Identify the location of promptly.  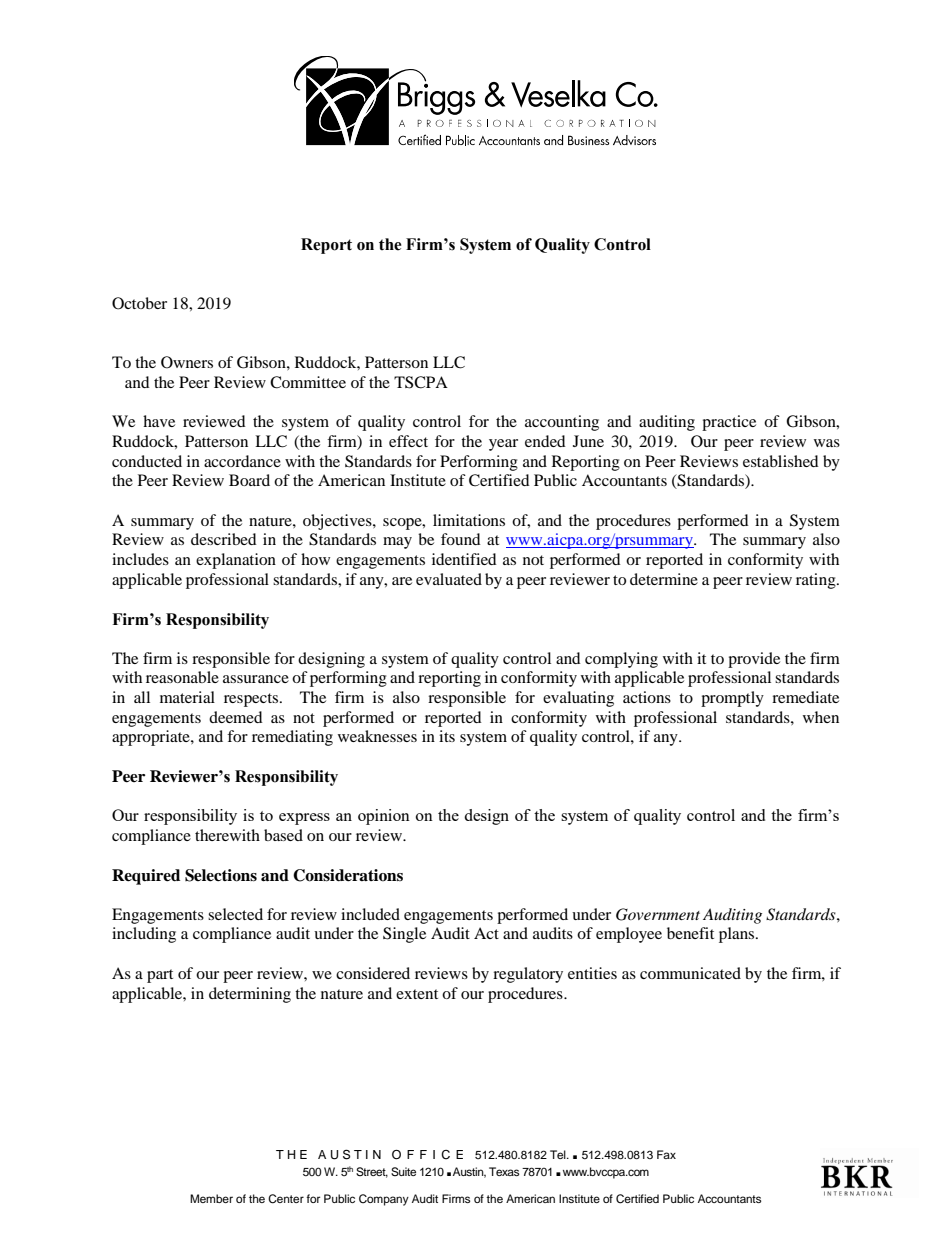
(732, 699).
